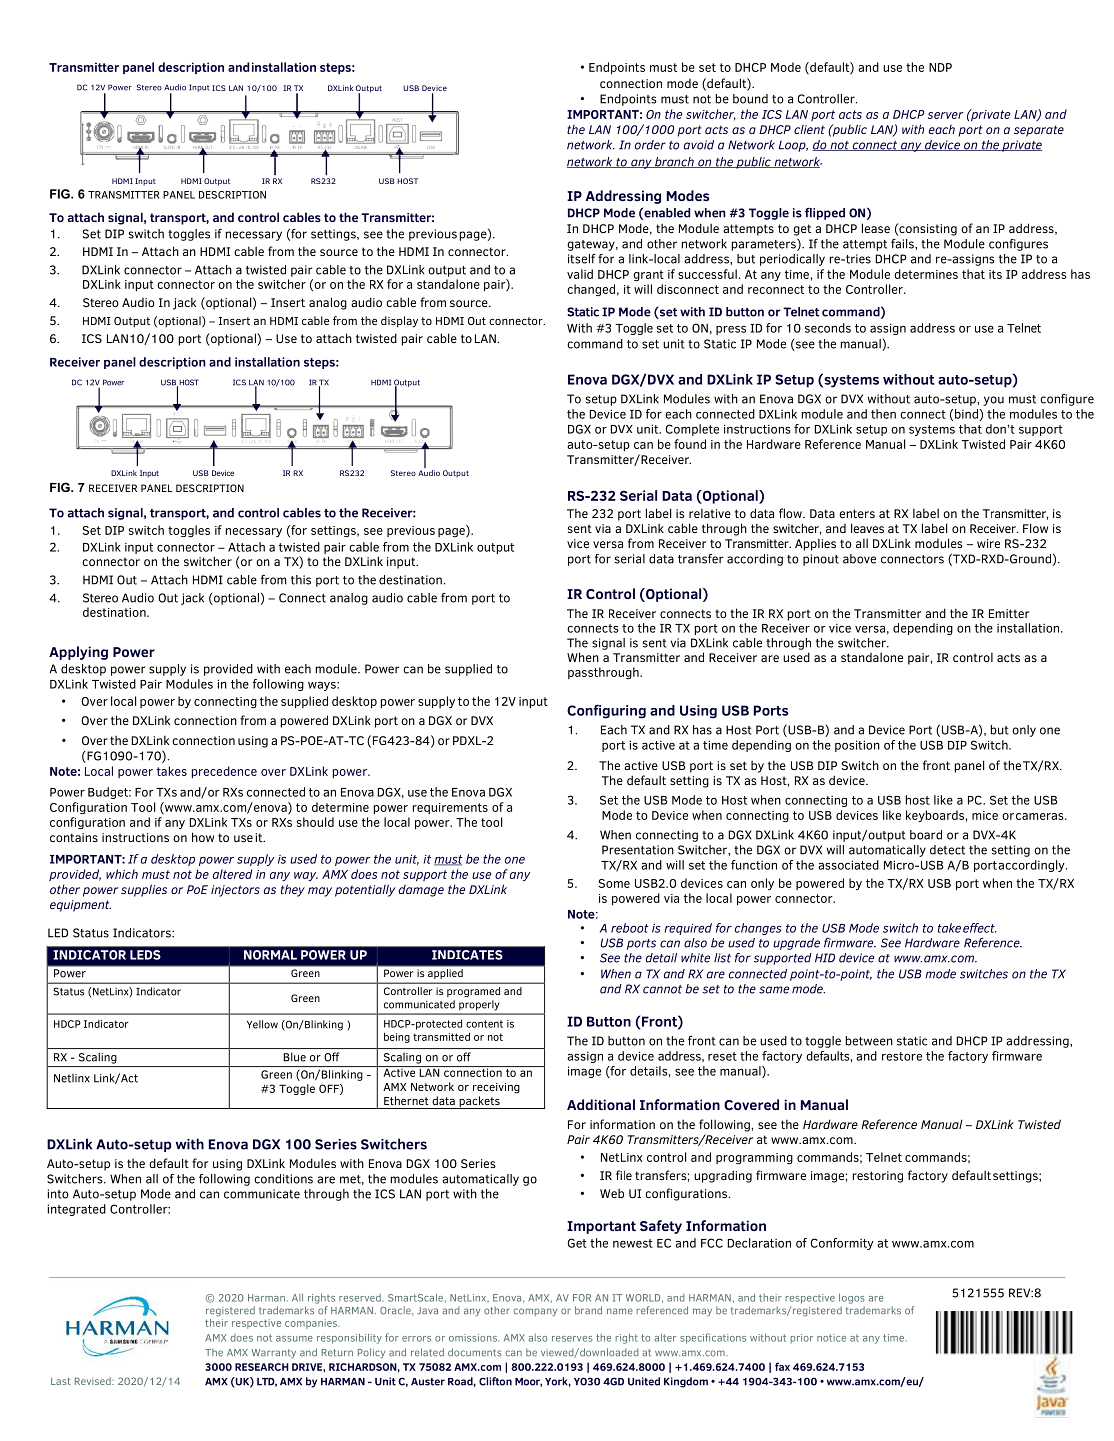  What do you see at coordinates (710, 513) in the document?
I see `relative` at bounding box center [710, 513].
